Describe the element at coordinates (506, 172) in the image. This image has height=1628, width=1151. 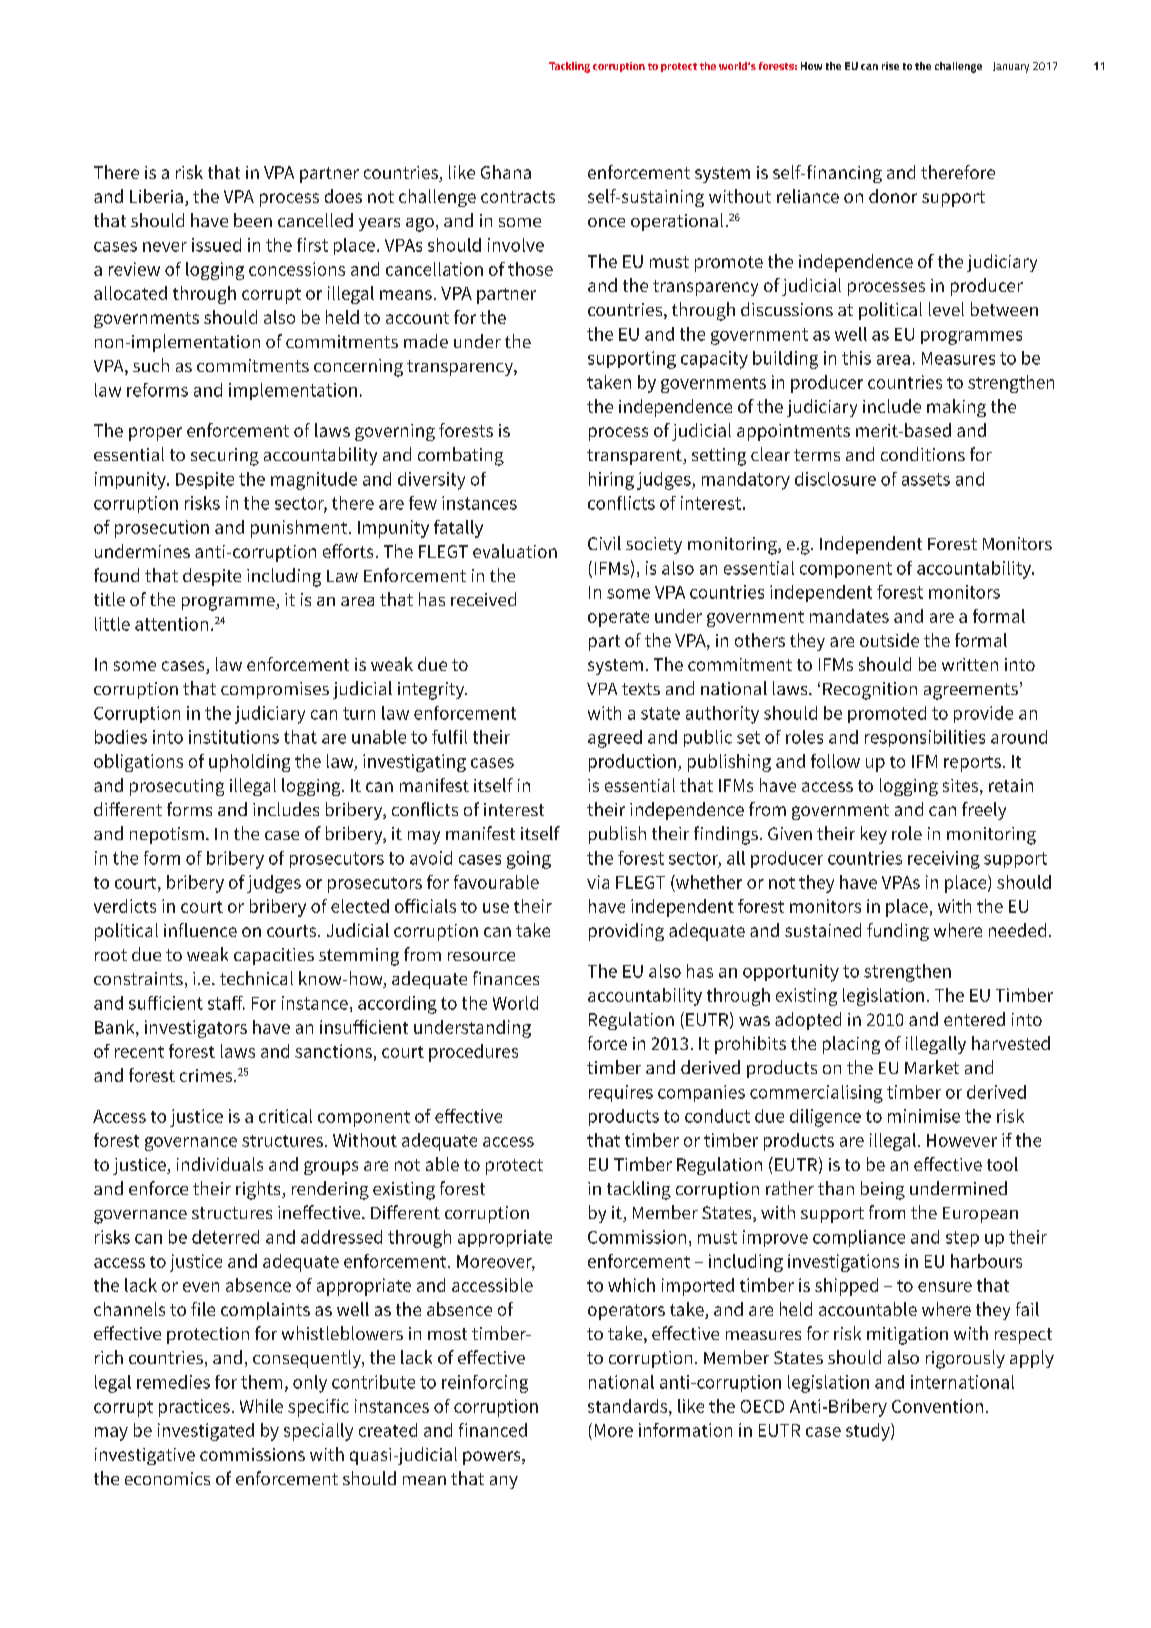
I see `Ghana` at that location.
